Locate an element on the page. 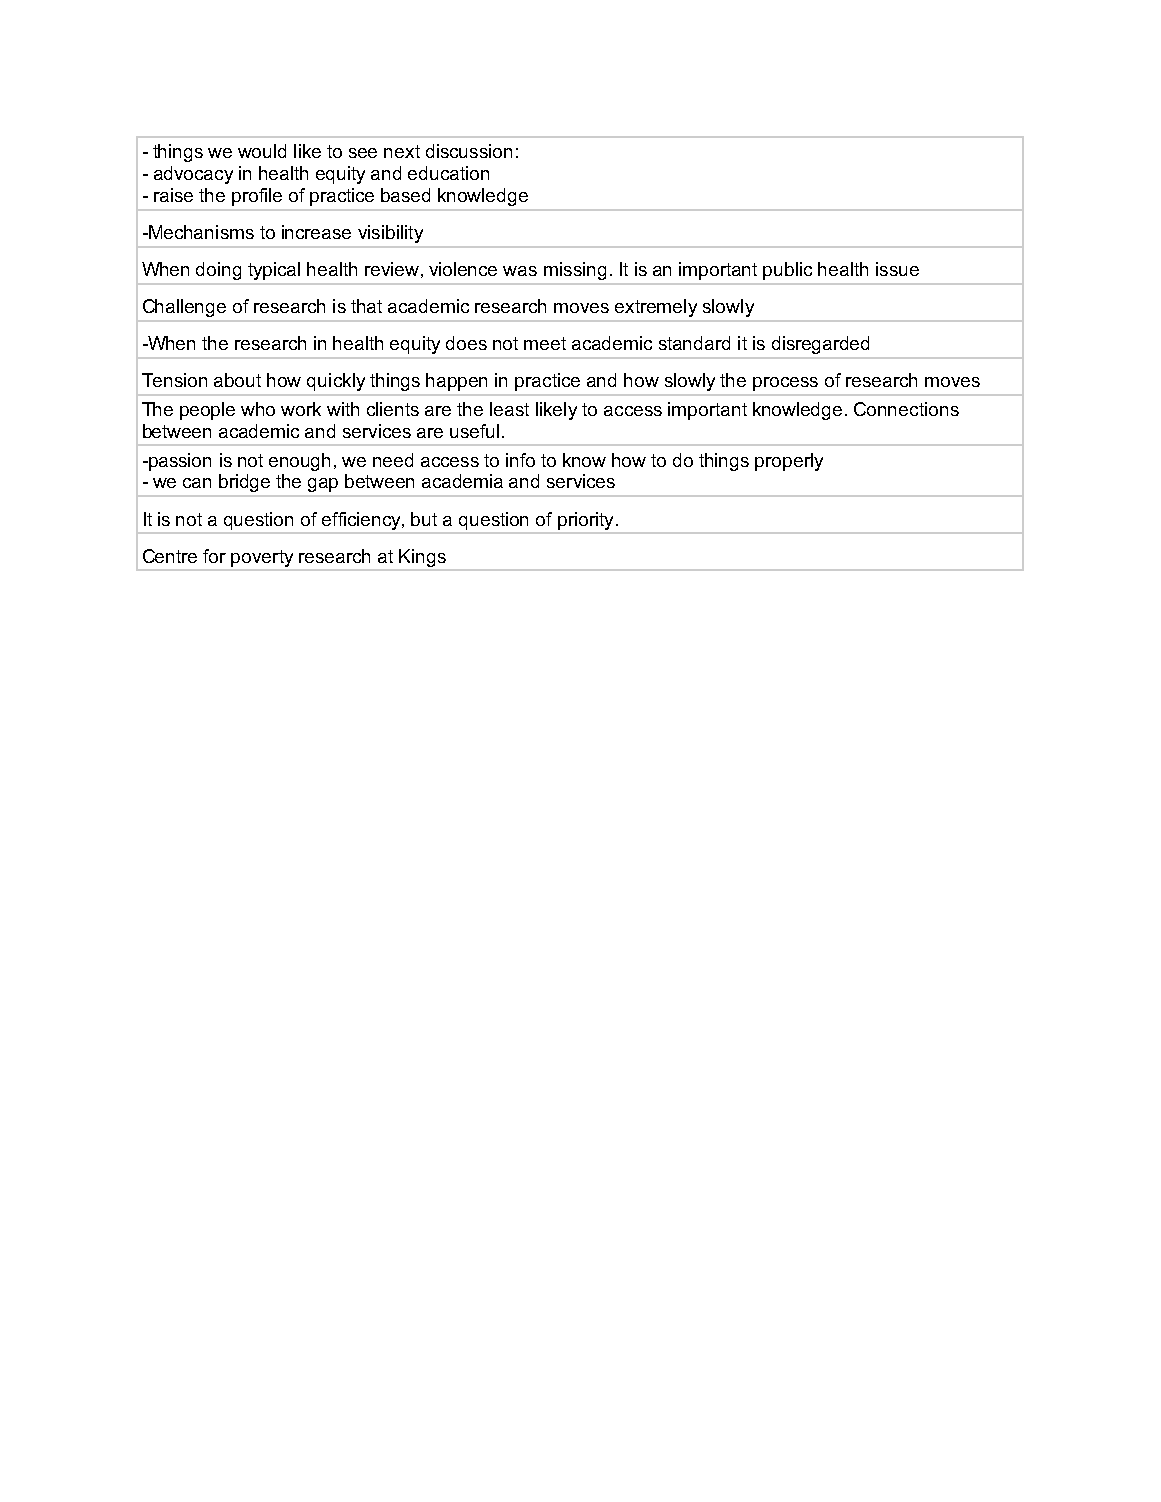 This document has width=1161, height=1502. discussion is located at coordinates (469, 151).
